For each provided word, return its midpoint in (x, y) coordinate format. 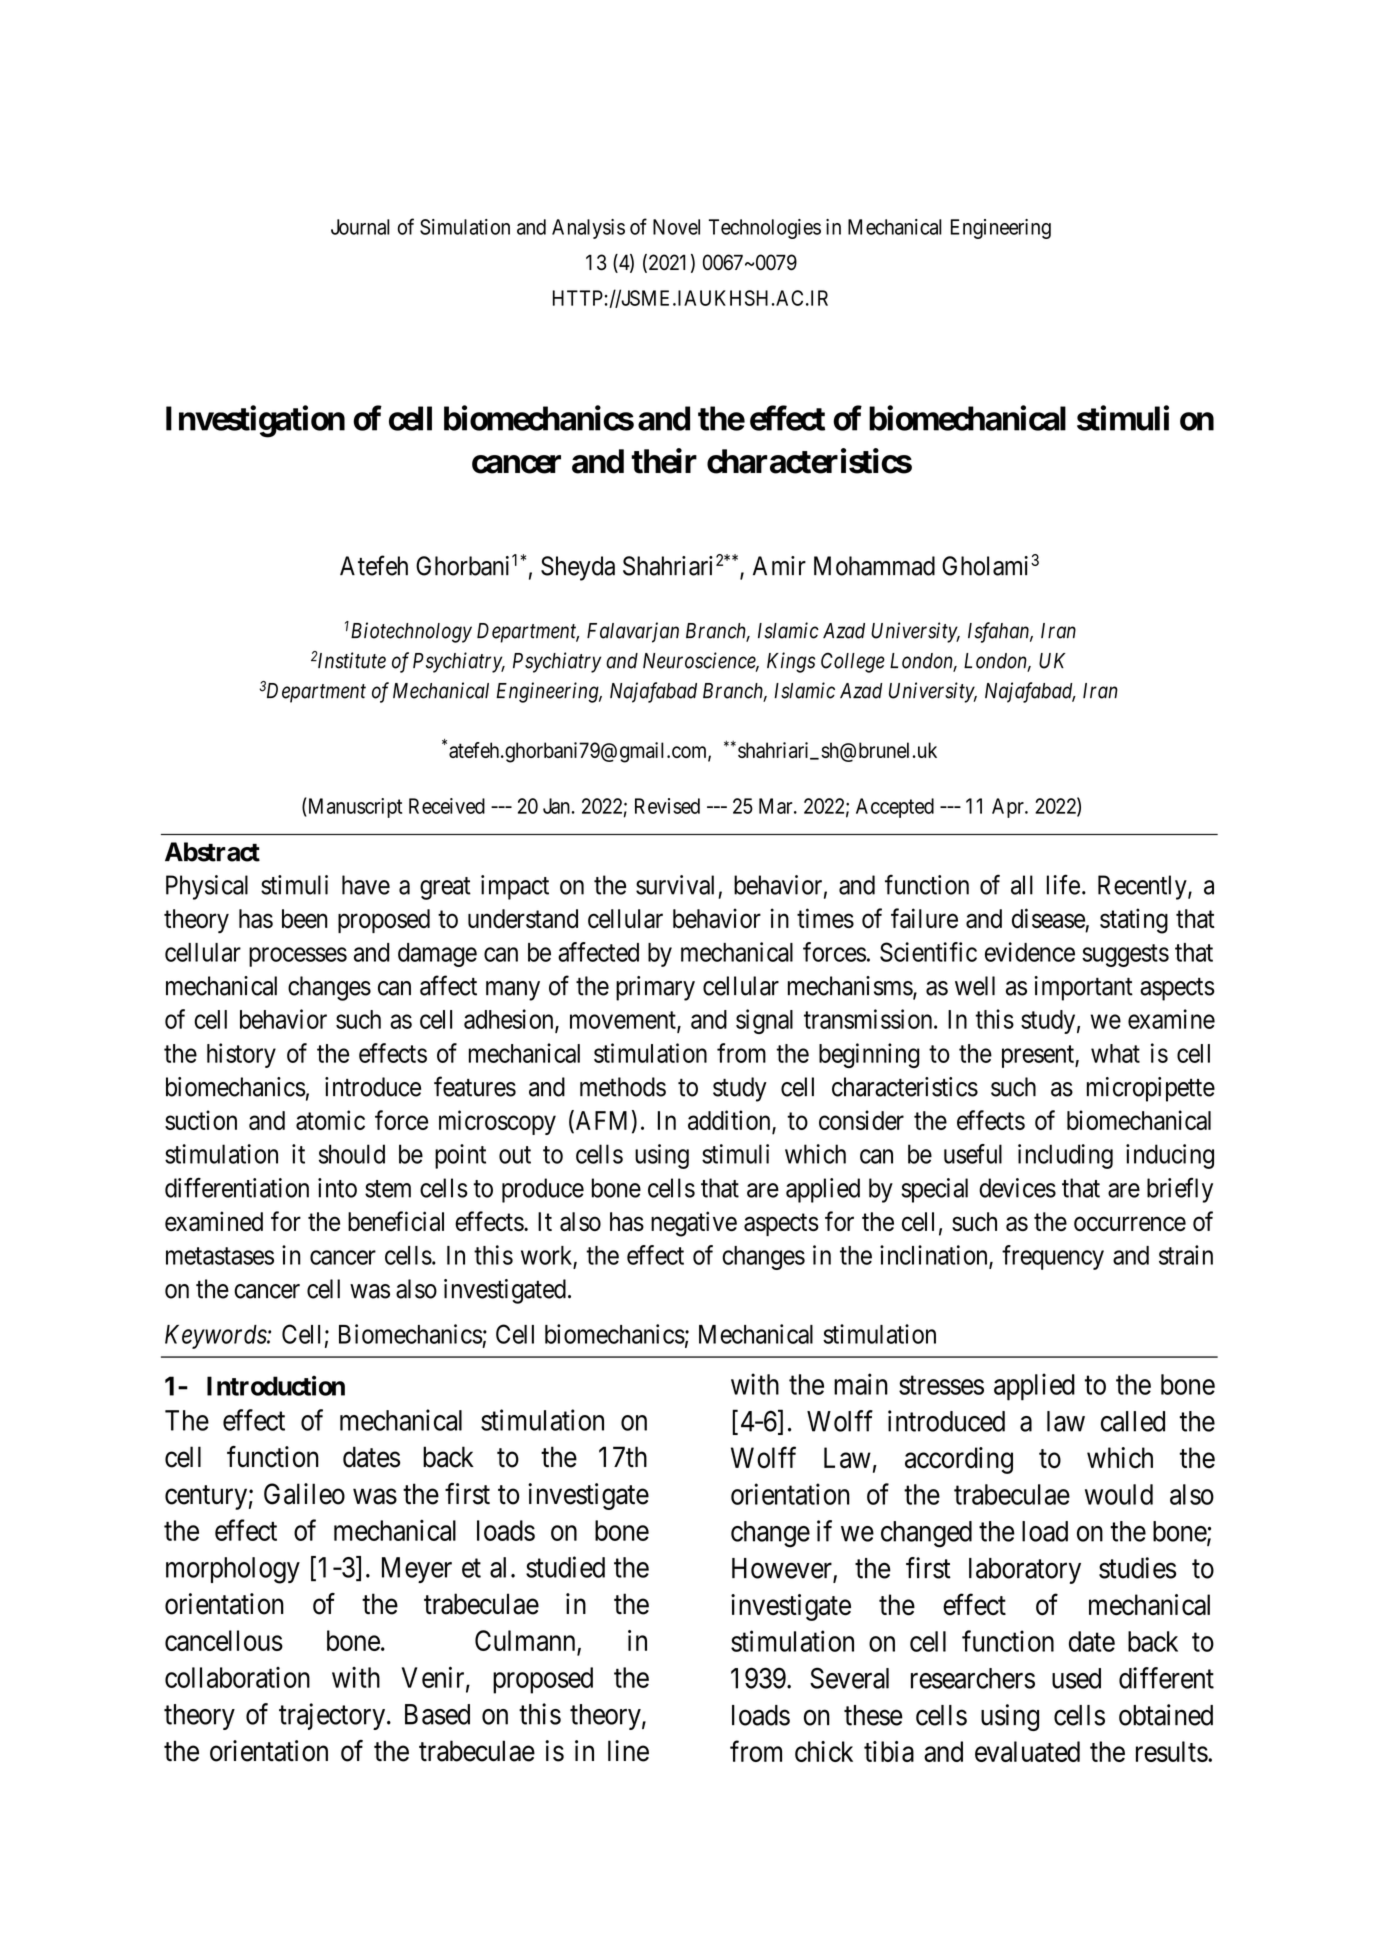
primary (655, 988)
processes (298, 957)
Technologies (765, 229)
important (1083, 988)
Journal (360, 227)
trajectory (333, 1716)
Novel (676, 227)
